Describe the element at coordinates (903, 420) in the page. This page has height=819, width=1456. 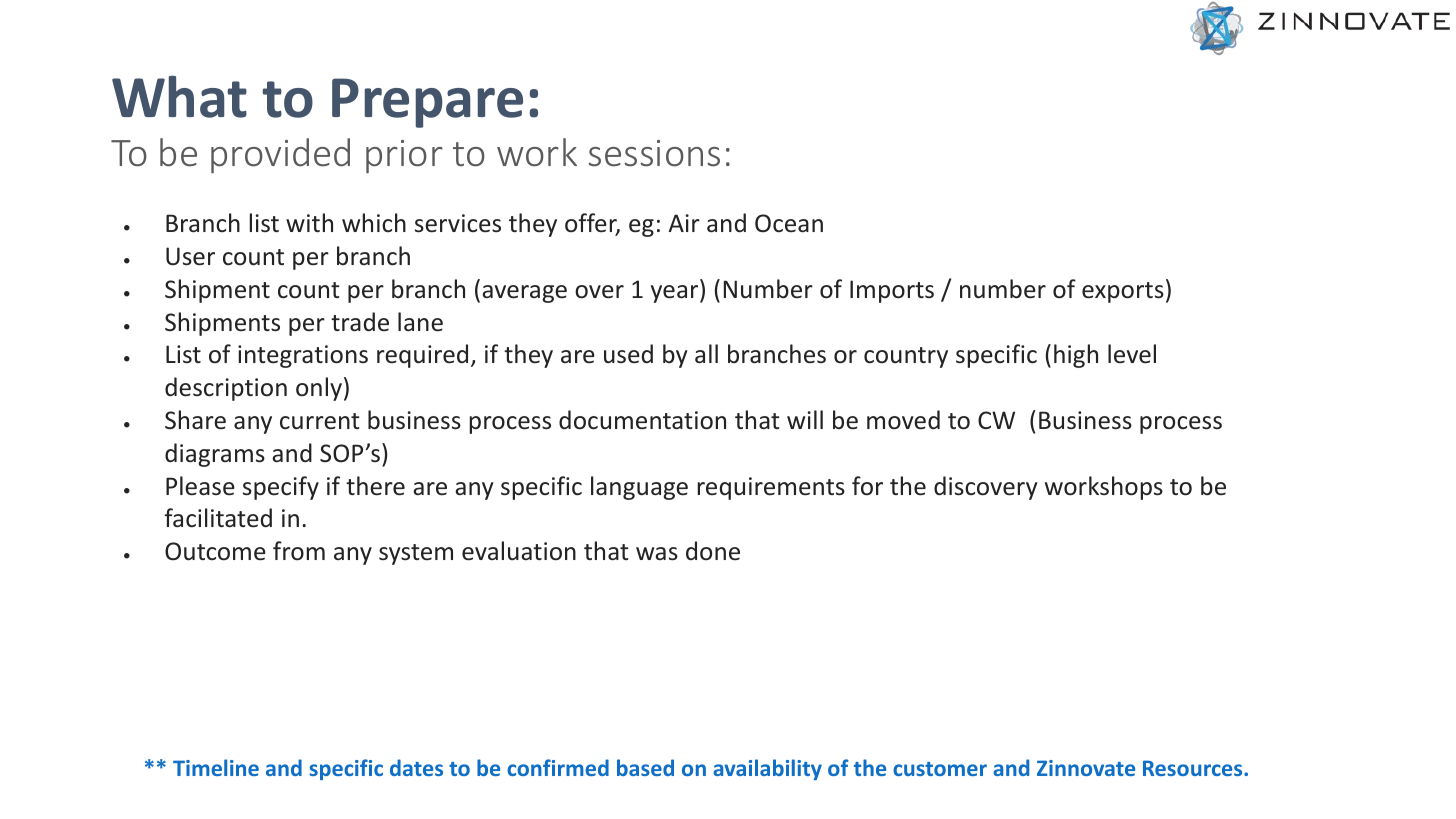
I see `moved` at that location.
